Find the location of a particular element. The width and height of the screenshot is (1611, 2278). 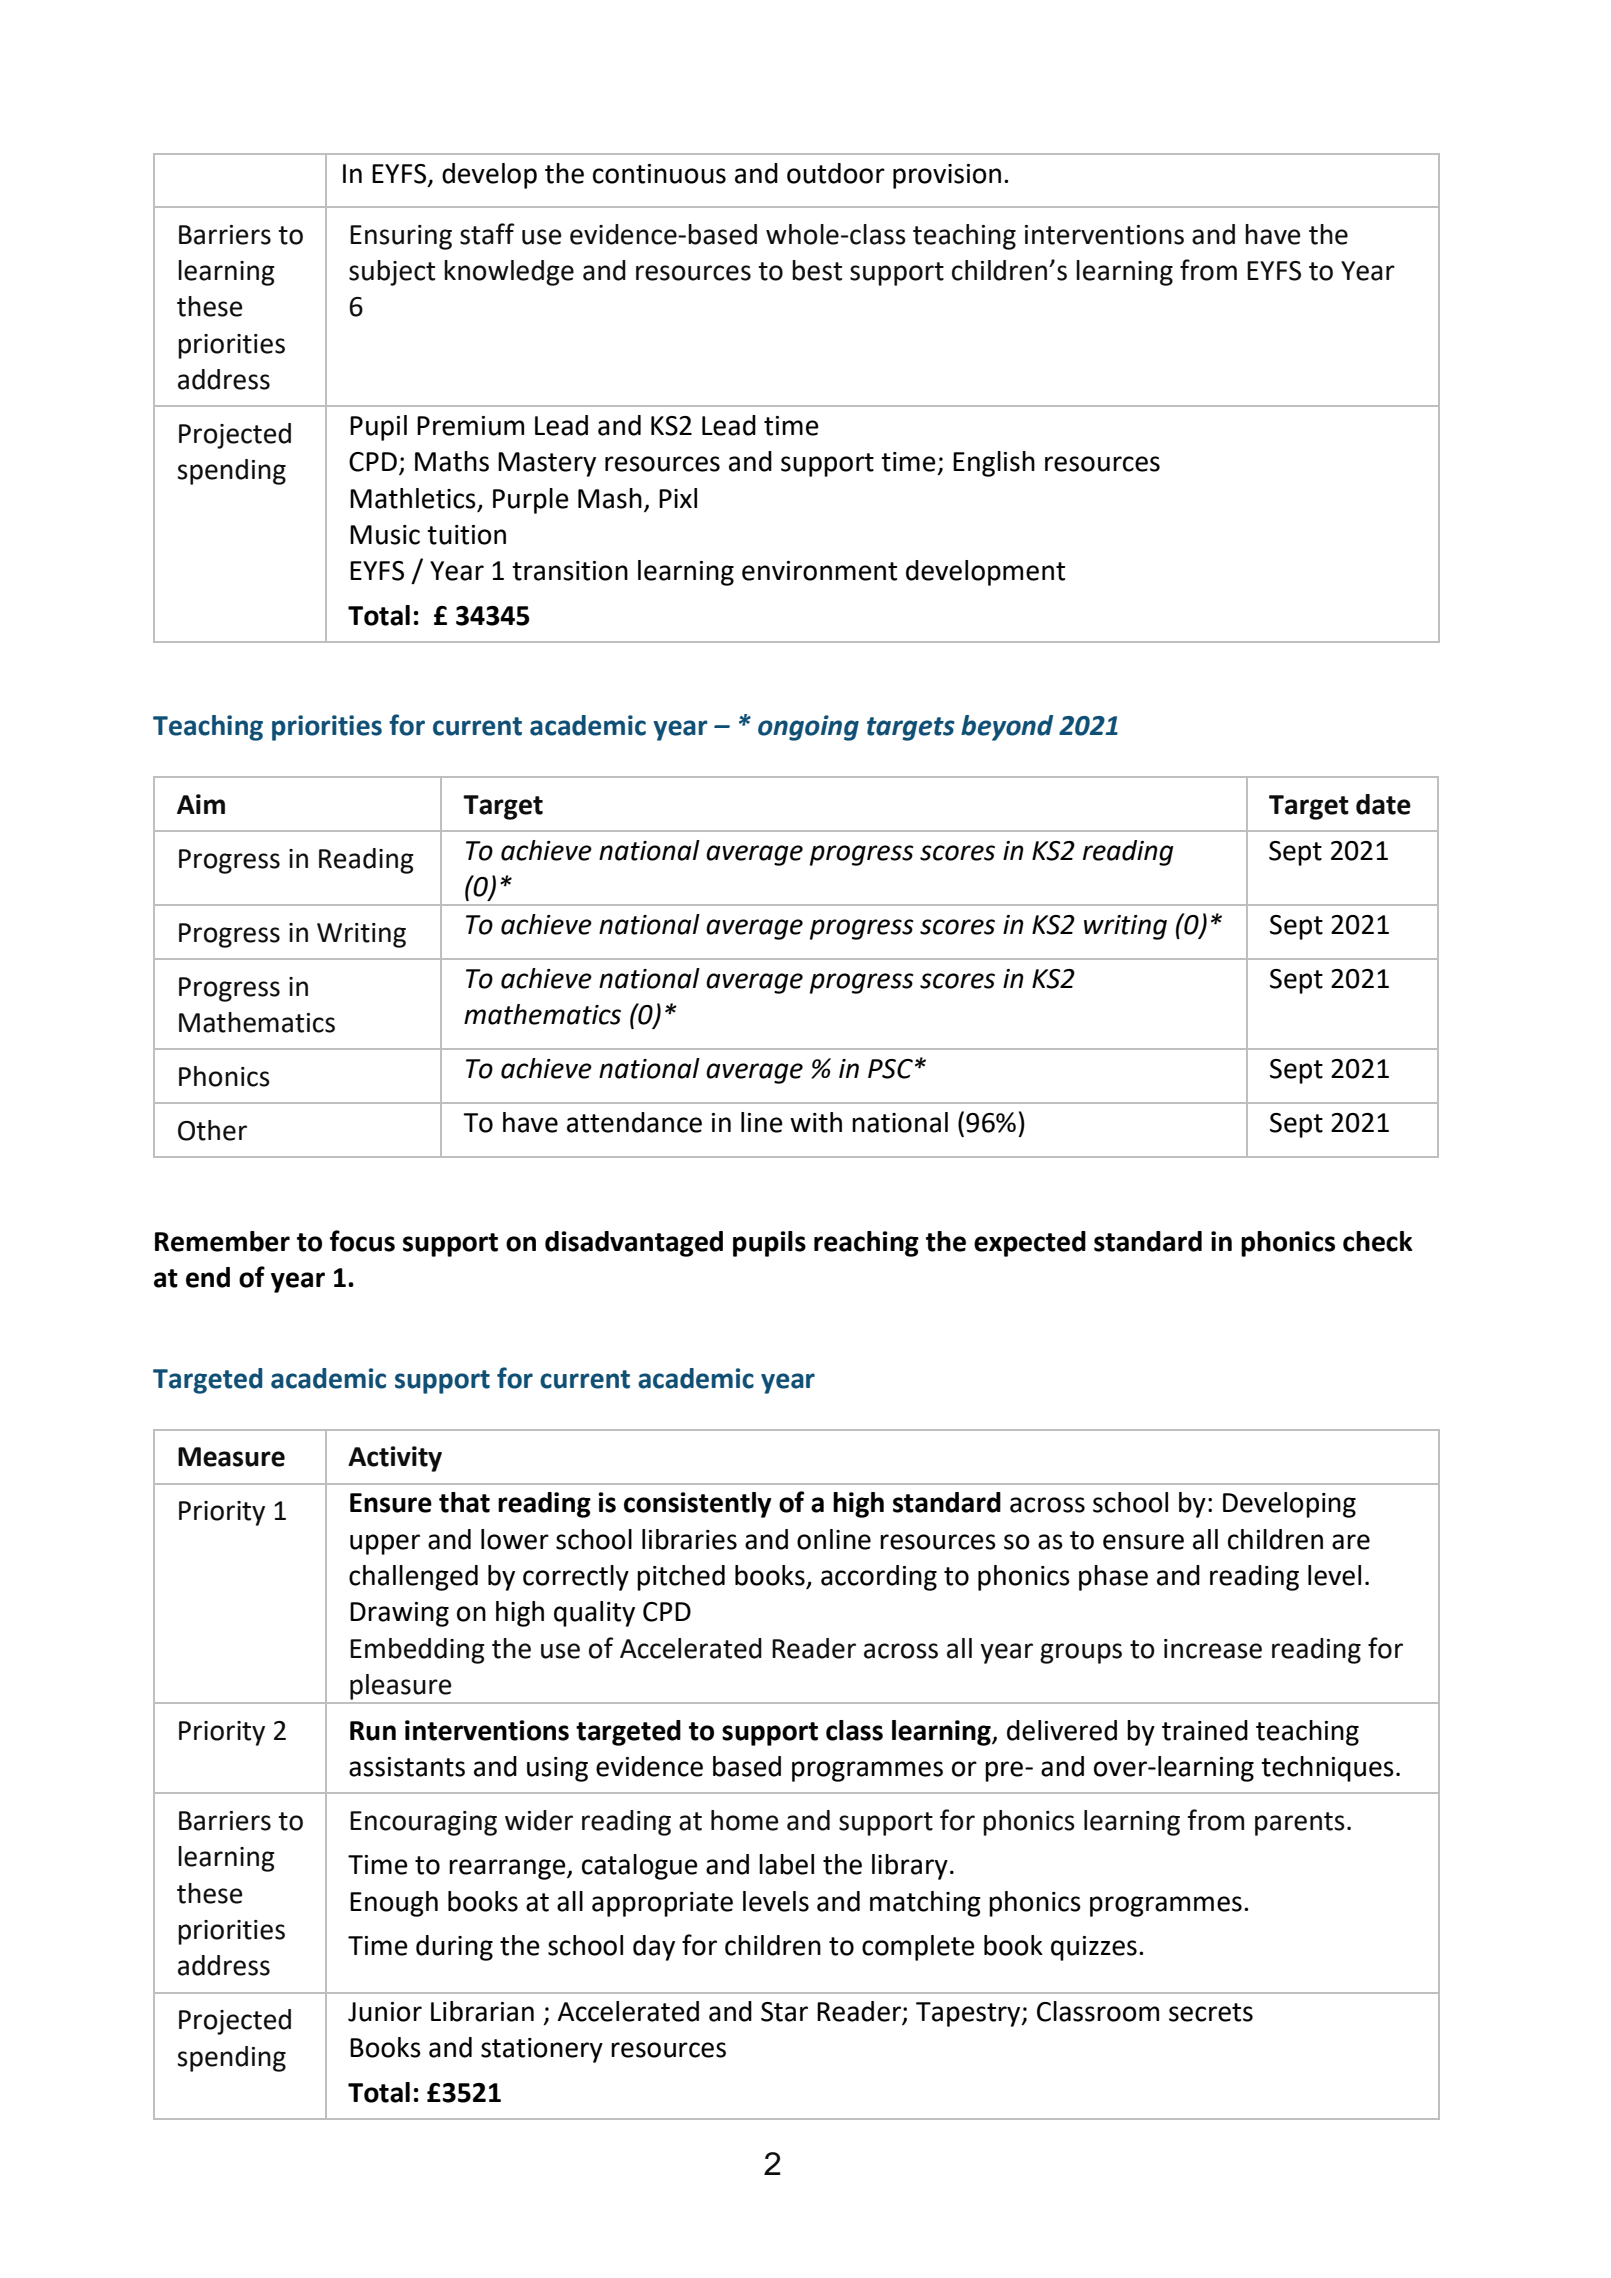

check is located at coordinates (1378, 1241).
